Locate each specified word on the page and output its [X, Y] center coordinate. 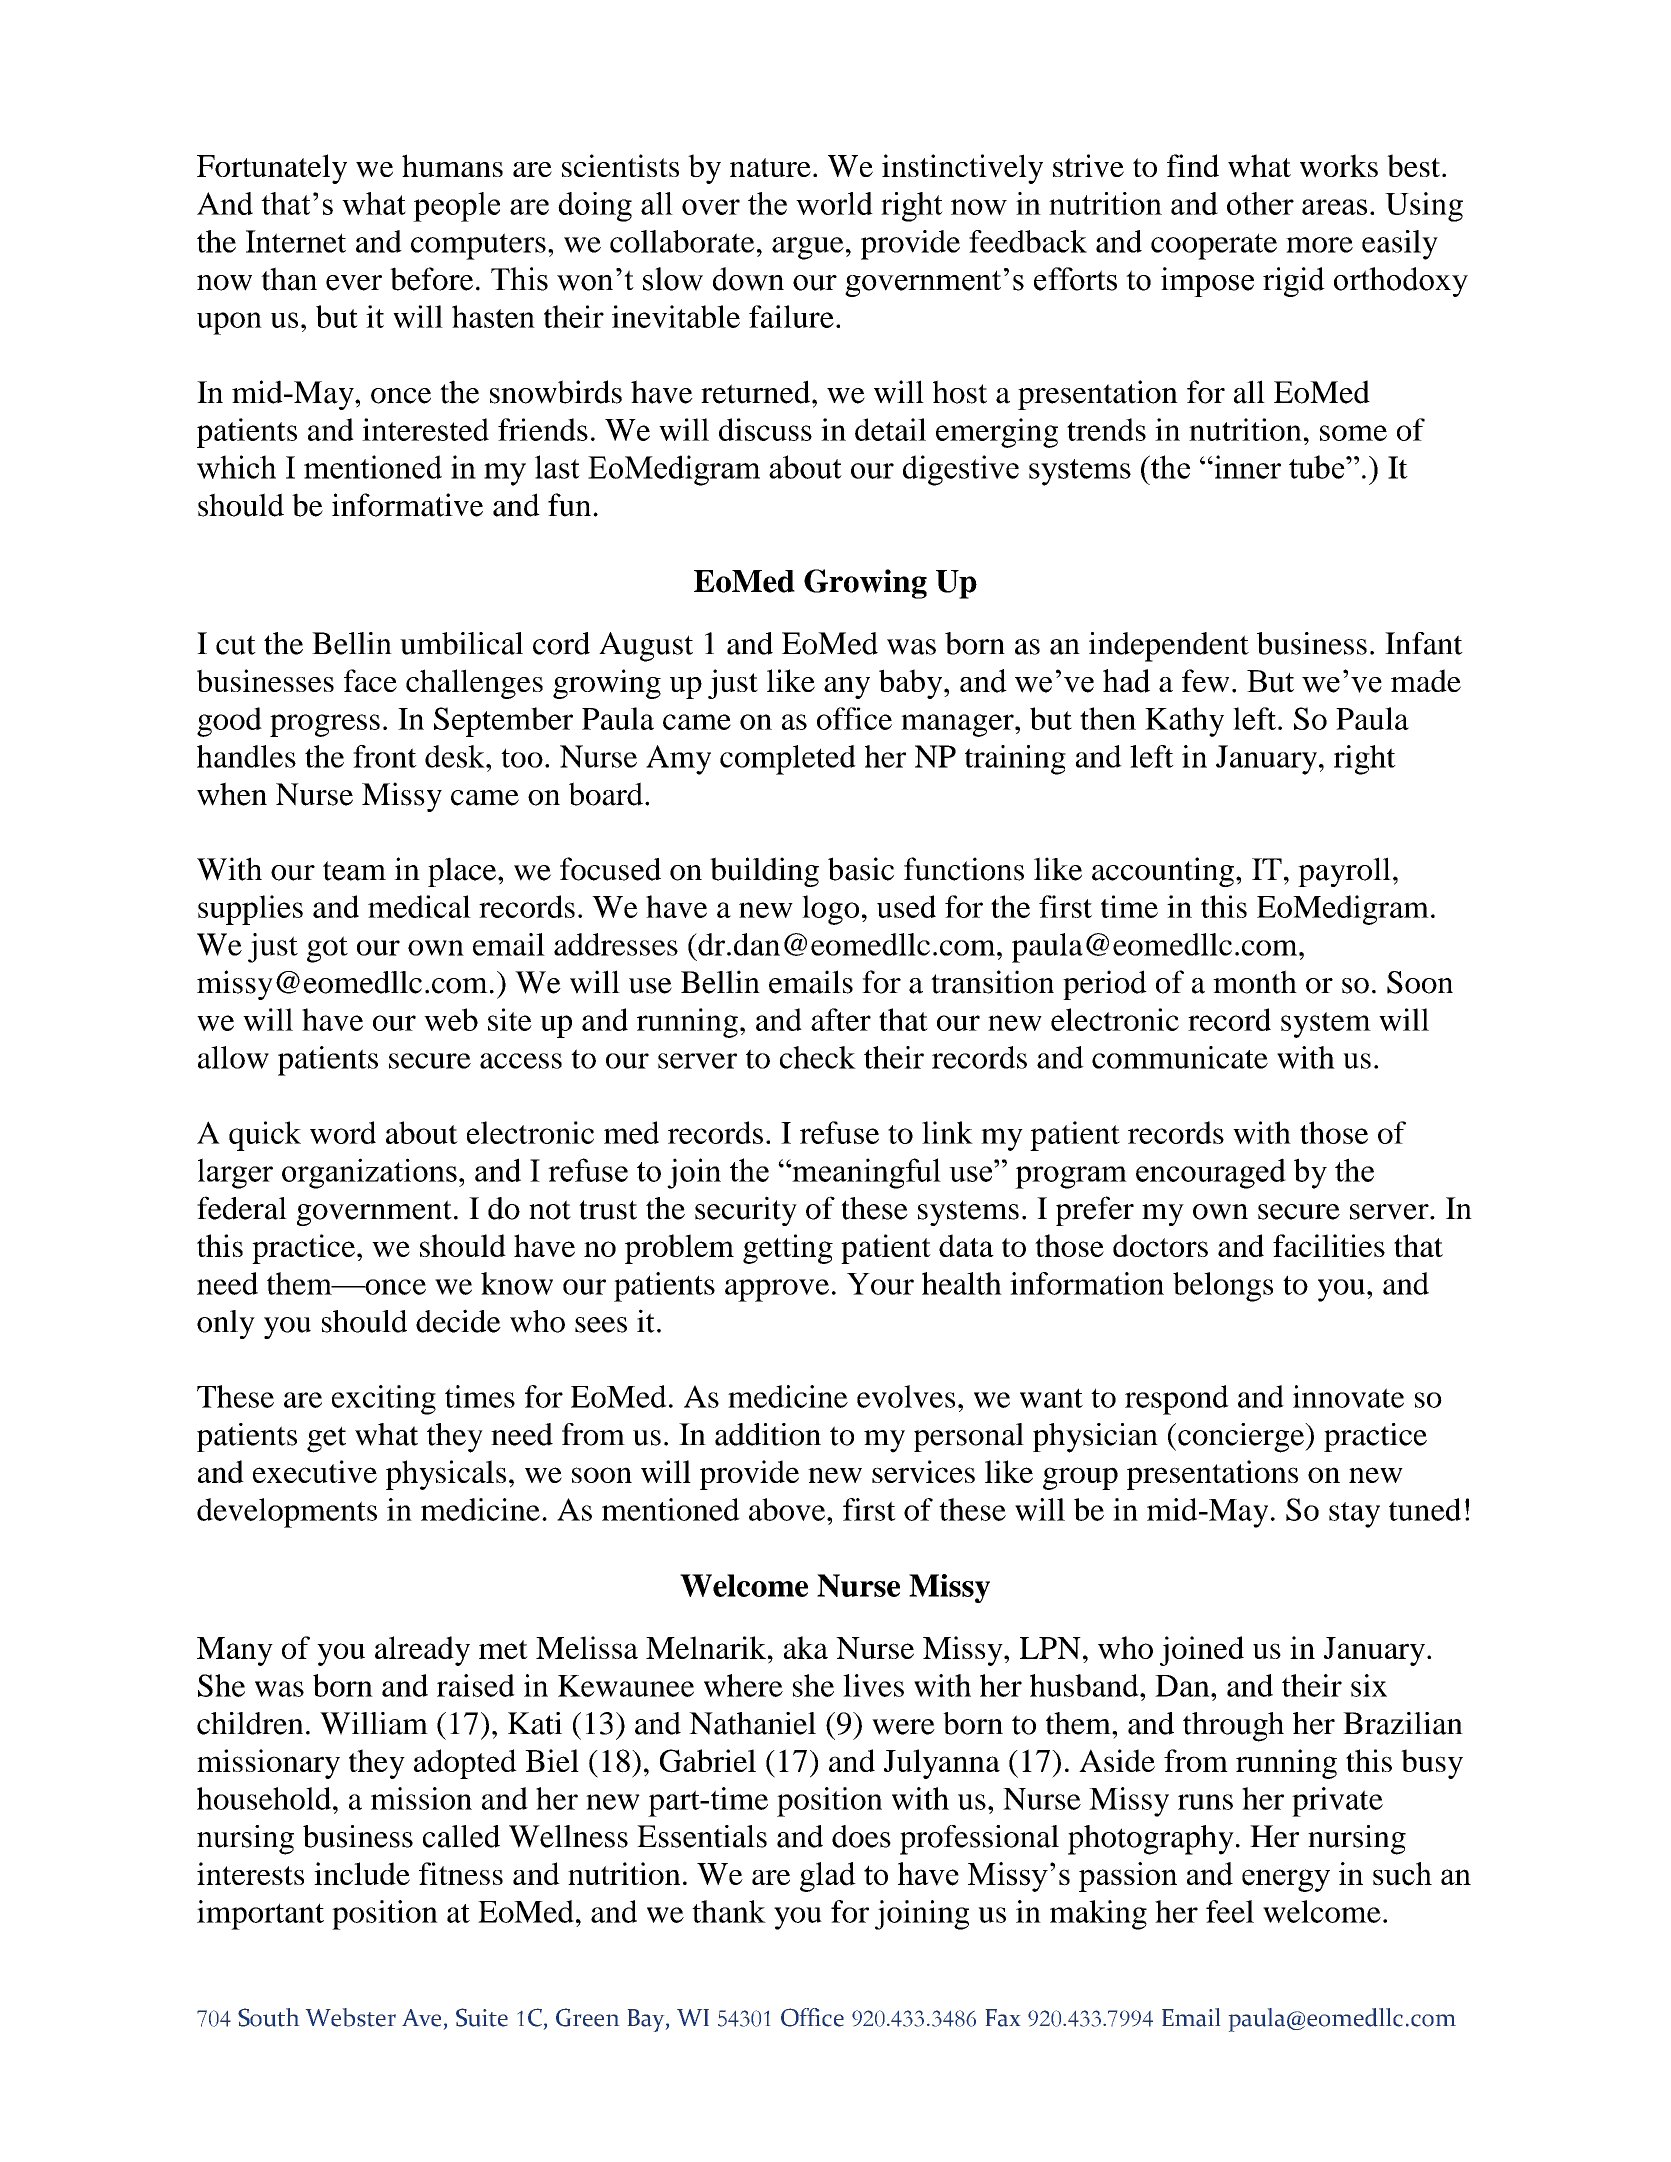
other [1260, 203]
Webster [351, 2017]
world [834, 203]
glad [828, 1877]
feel [1230, 1911]
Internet [296, 241]
